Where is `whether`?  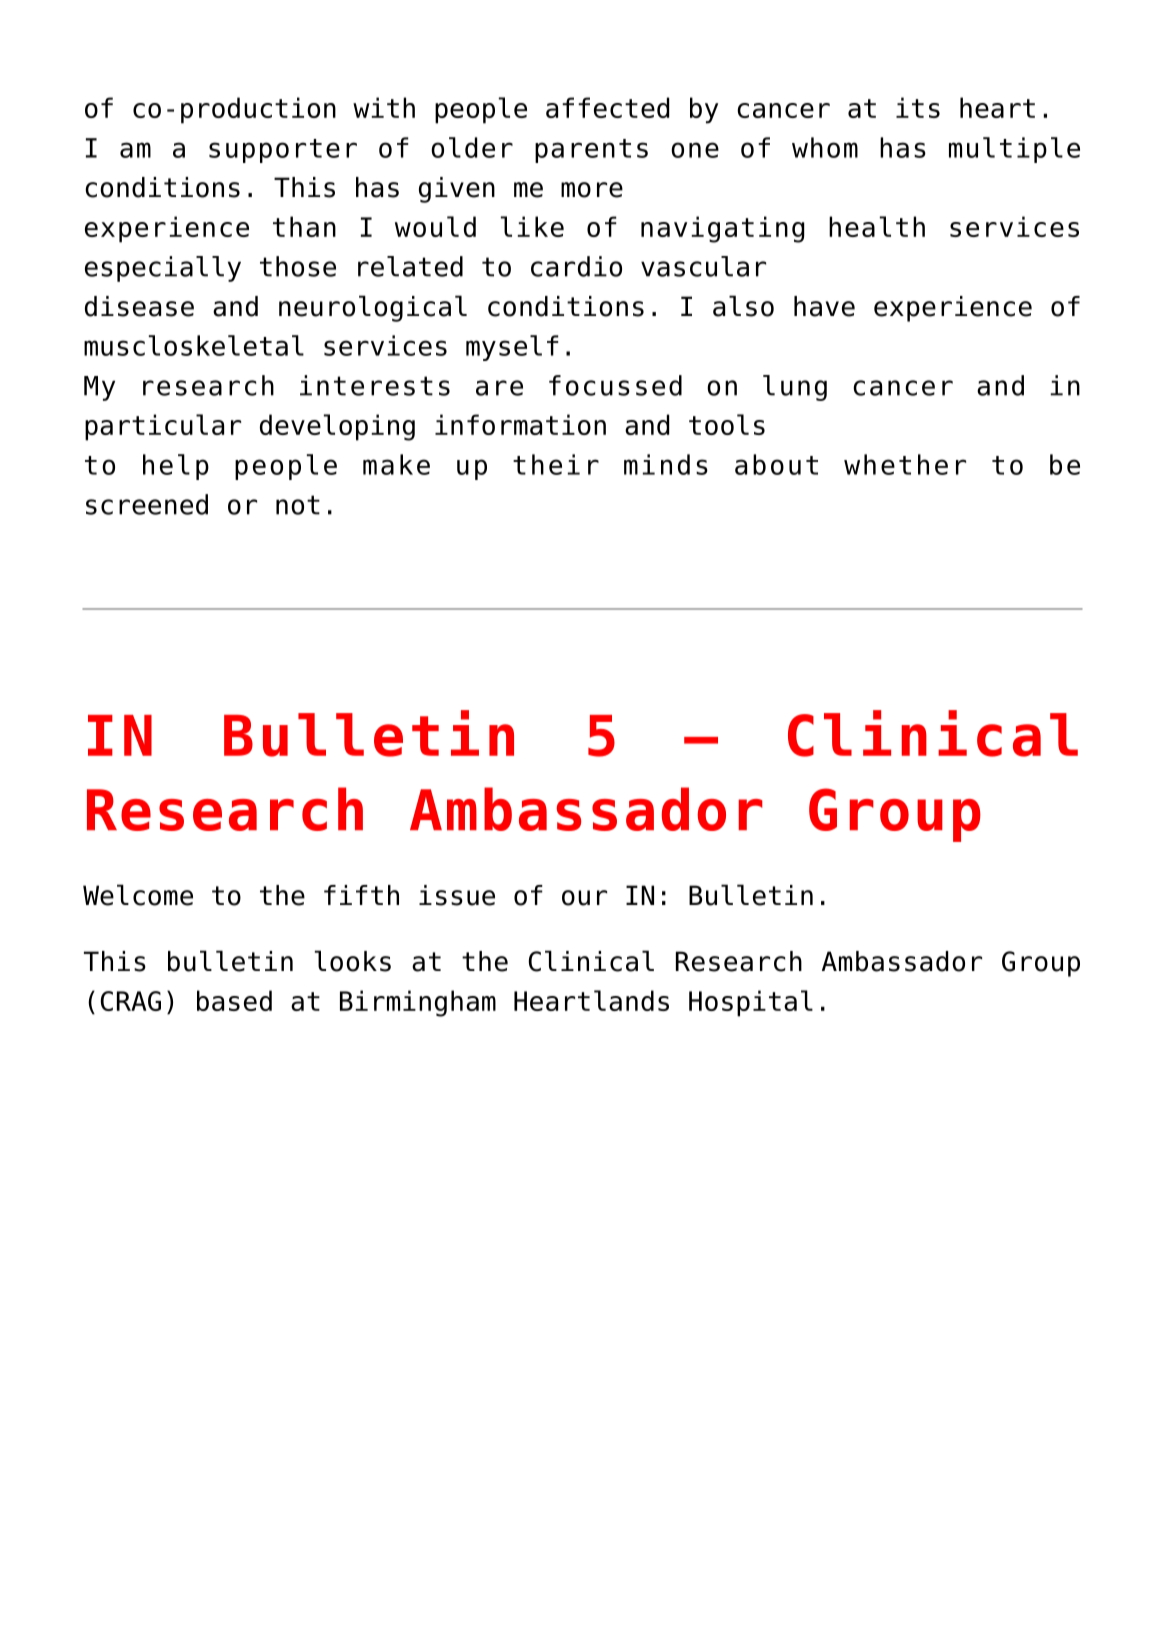
whether is located at coordinates (905, 464).
